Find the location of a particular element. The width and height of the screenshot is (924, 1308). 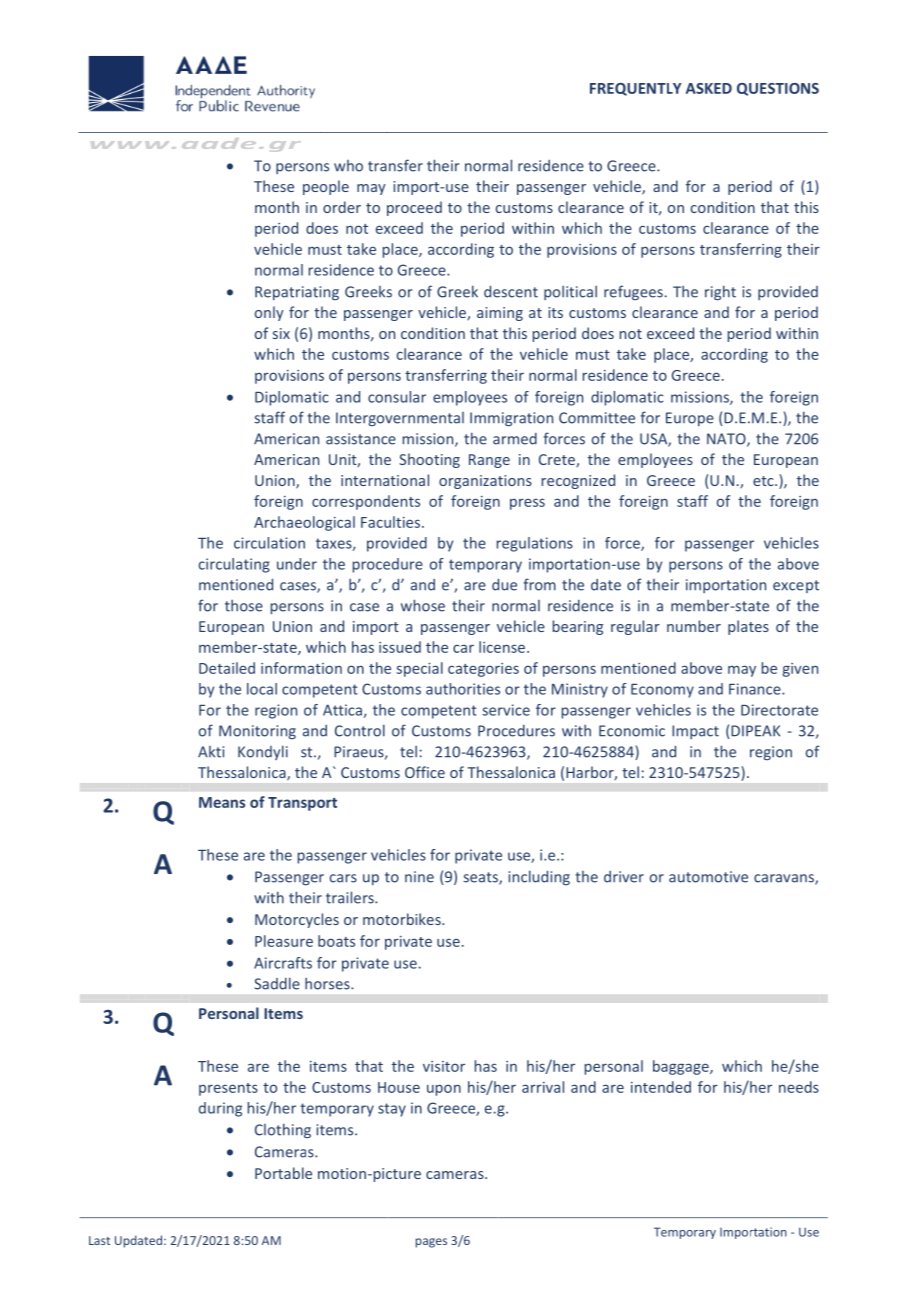

people is located at coordinates (326, 187).
